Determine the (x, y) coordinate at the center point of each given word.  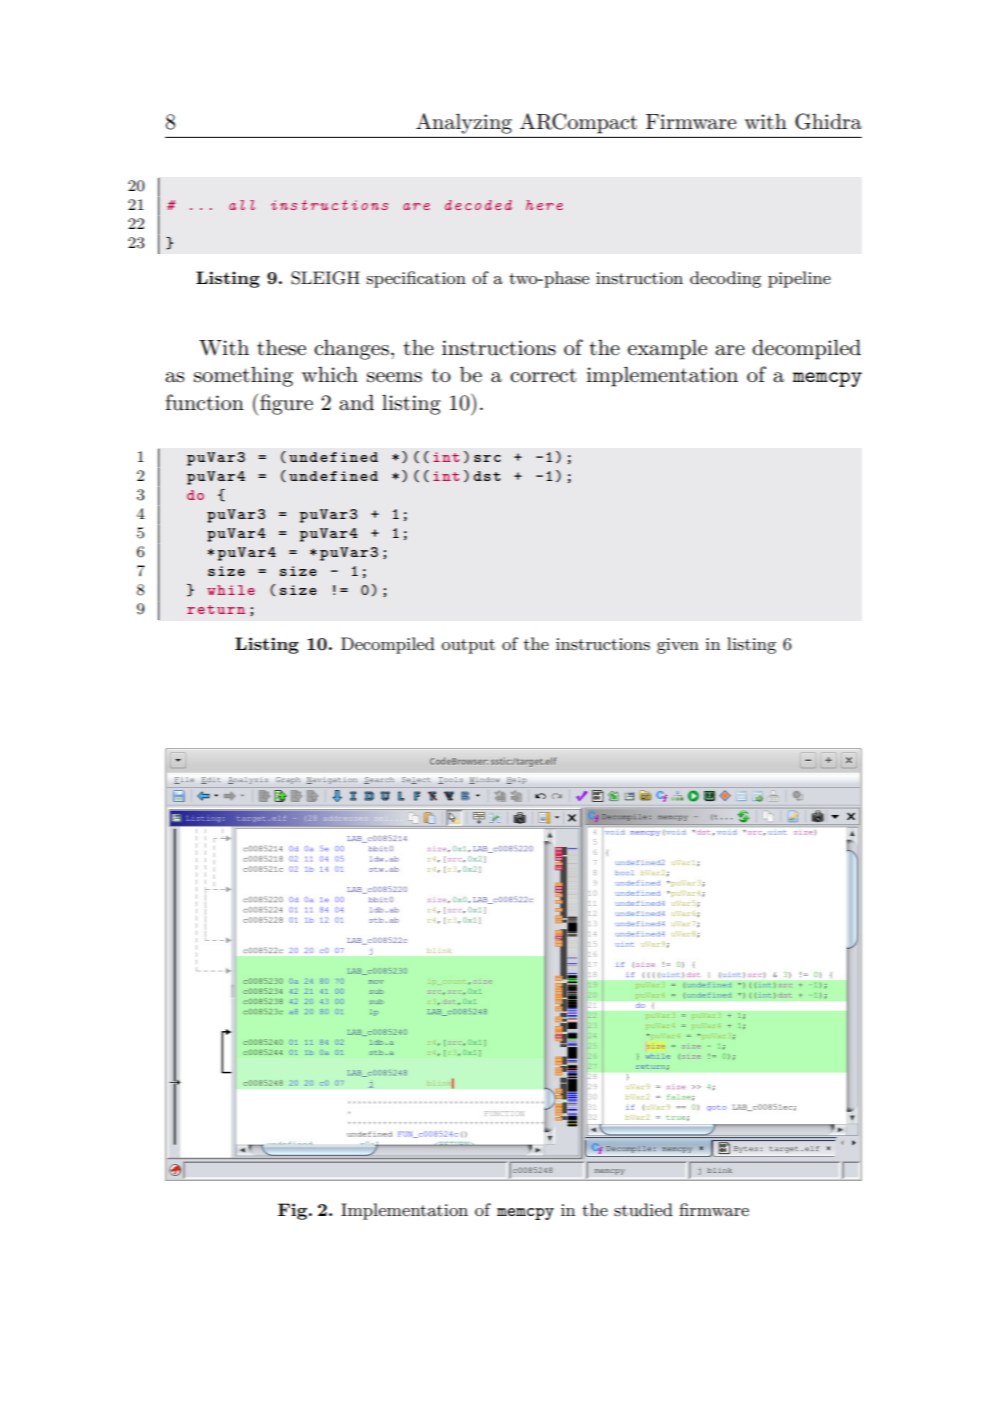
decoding (725, 279)
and (356, 402)
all (242, 205)
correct (543, 375)
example (667, 349)
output (468, 646)
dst (487, 476)
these (281, 347)
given (678, 646)
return (216, 609)
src (487, 458)
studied (643, 1210)
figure (286, 404)
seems (394, 377)
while (231, 590)
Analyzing (464, 123)
